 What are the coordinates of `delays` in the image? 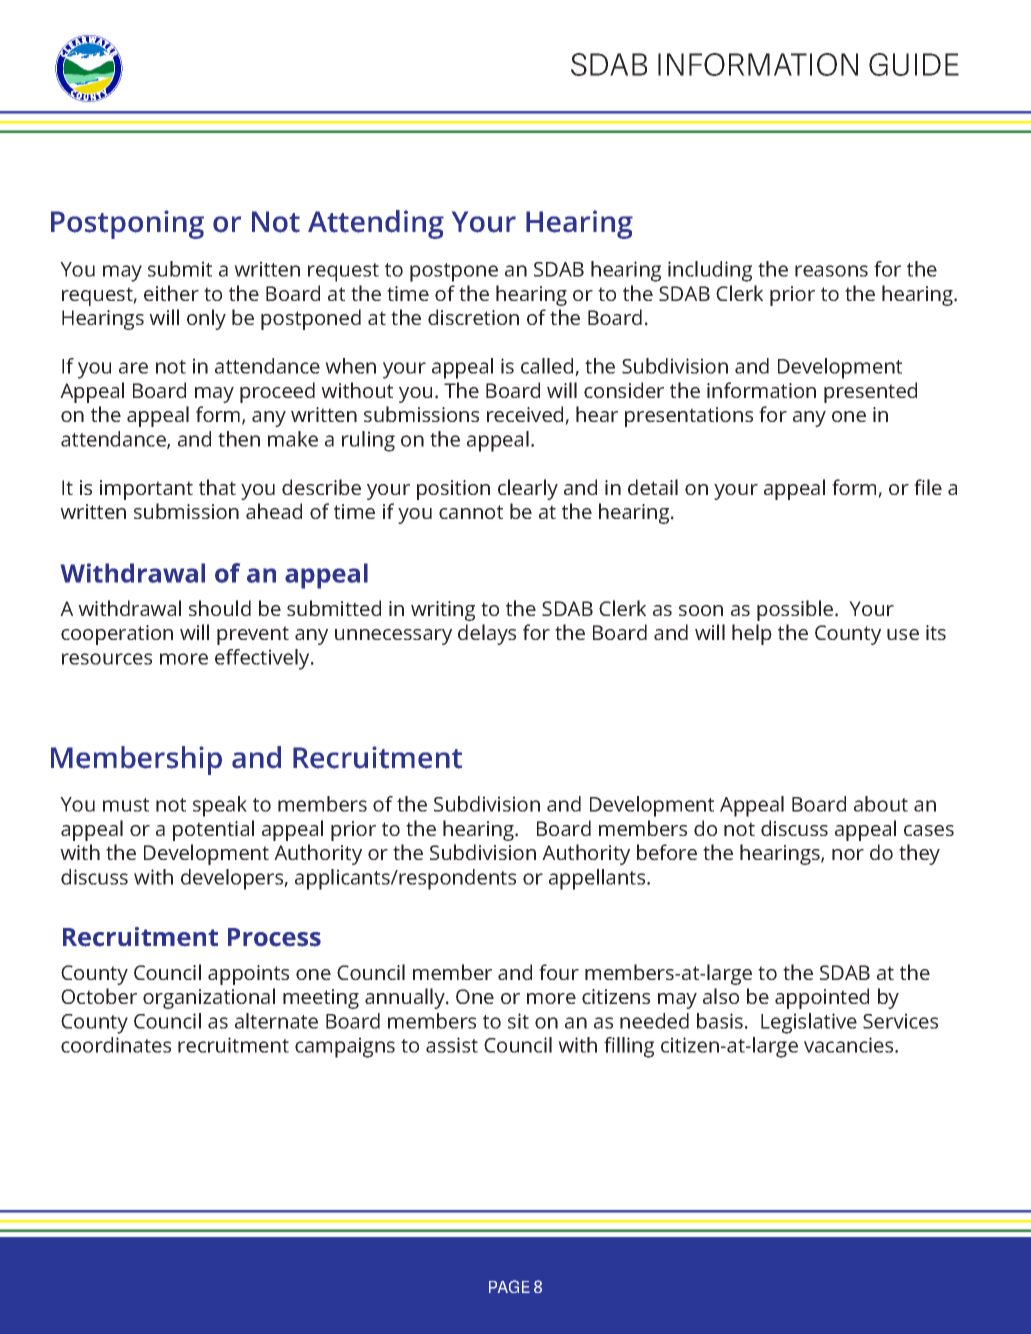 It's located at (487, 634).
